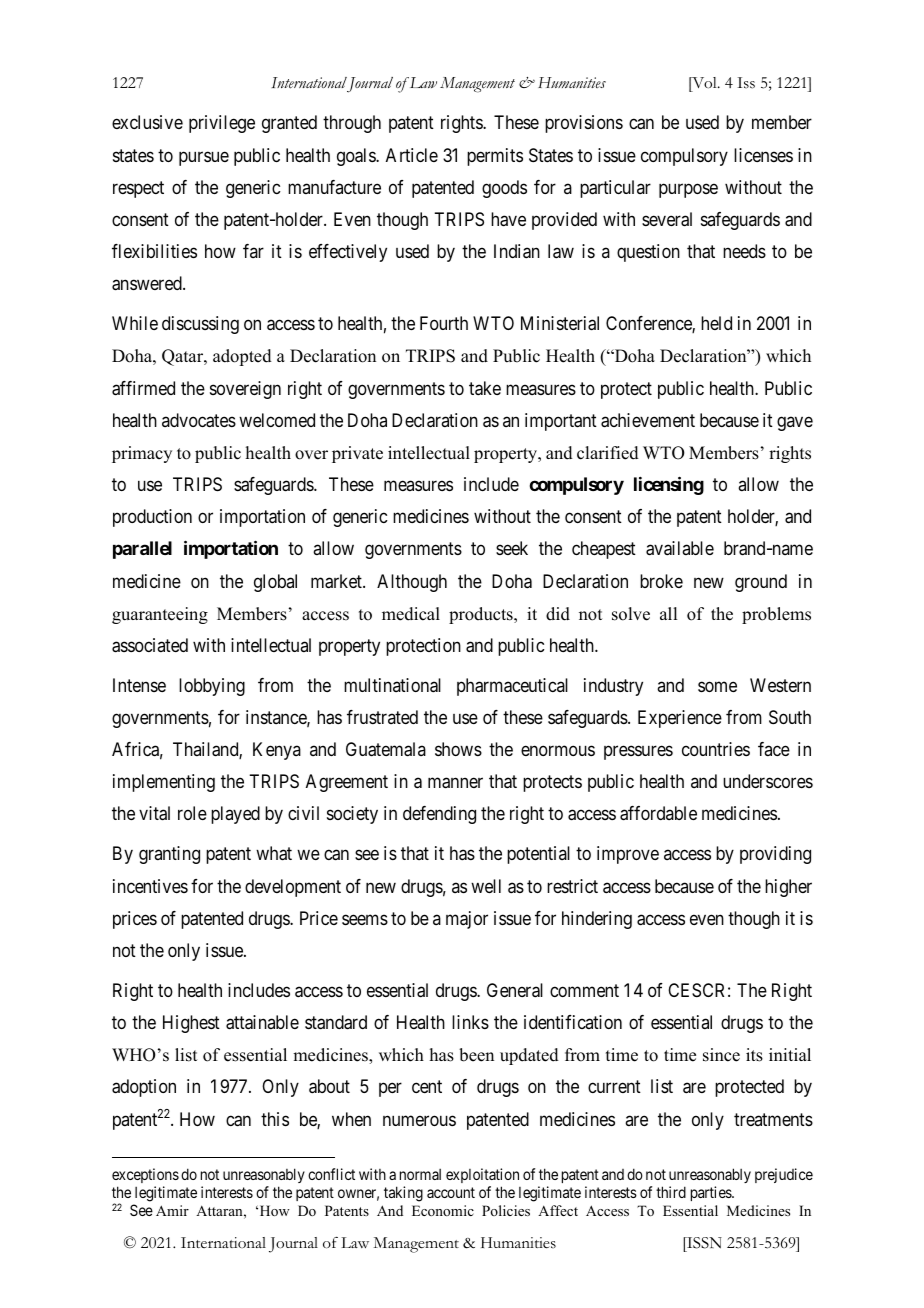 The image size is (924, 1308). Describe the element at coordinates (486, 886) in the screenshot. I see `well` at that location.
